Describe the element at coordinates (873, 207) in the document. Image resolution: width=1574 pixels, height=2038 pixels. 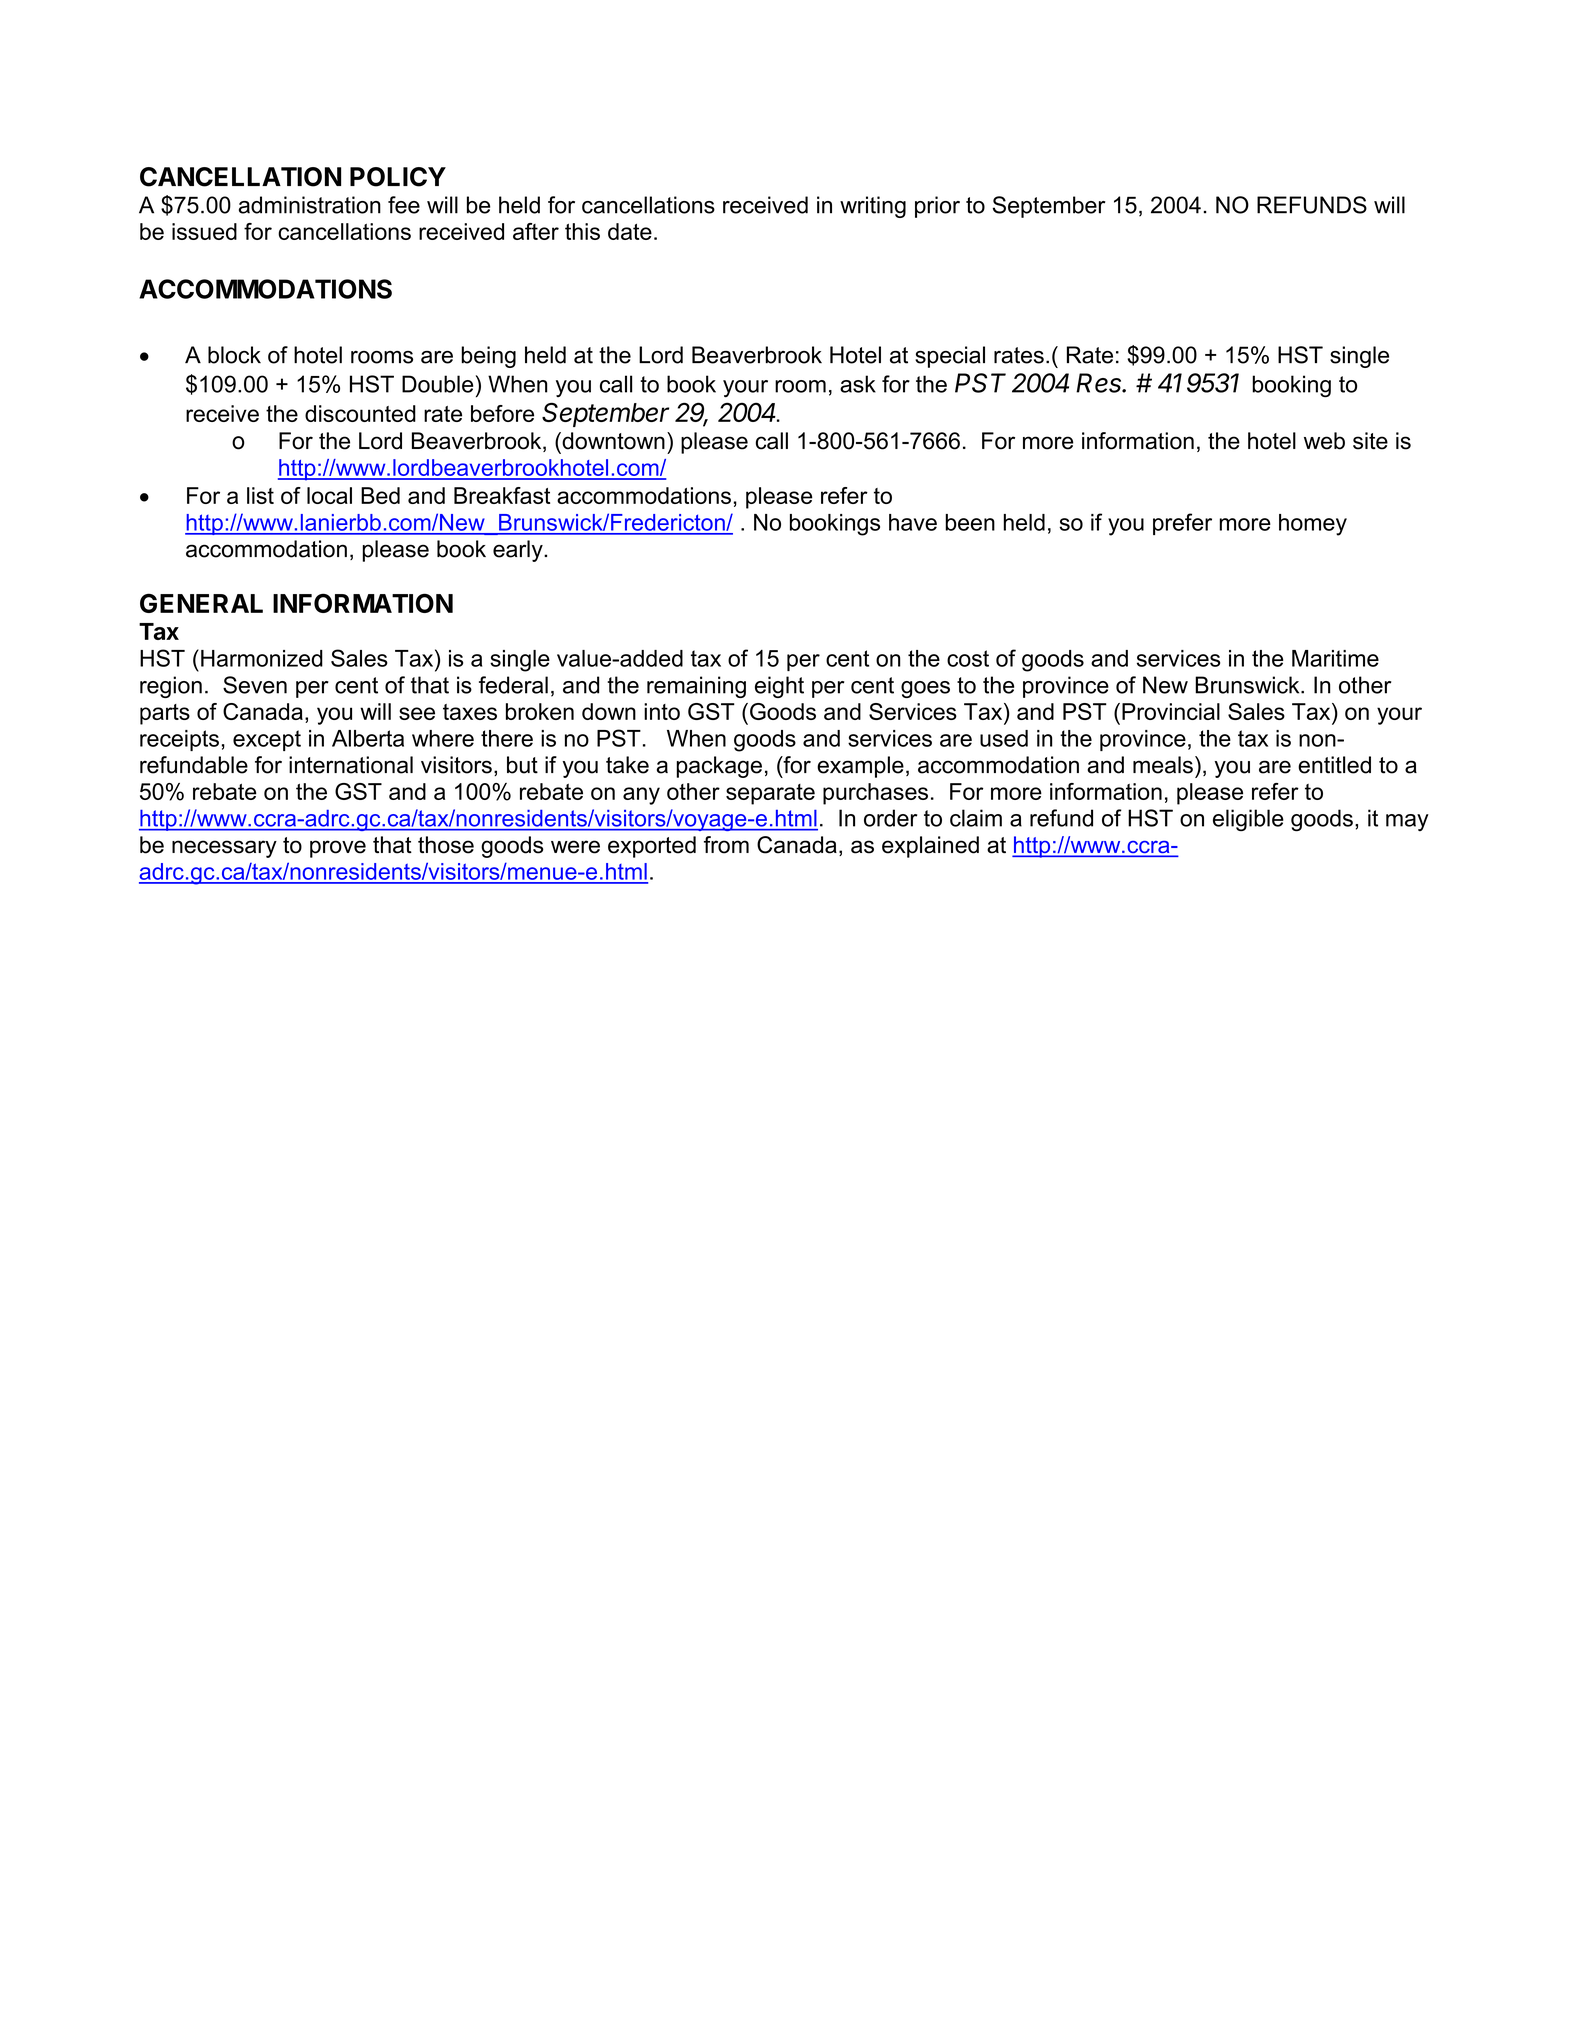
I see `writing` at that location.
